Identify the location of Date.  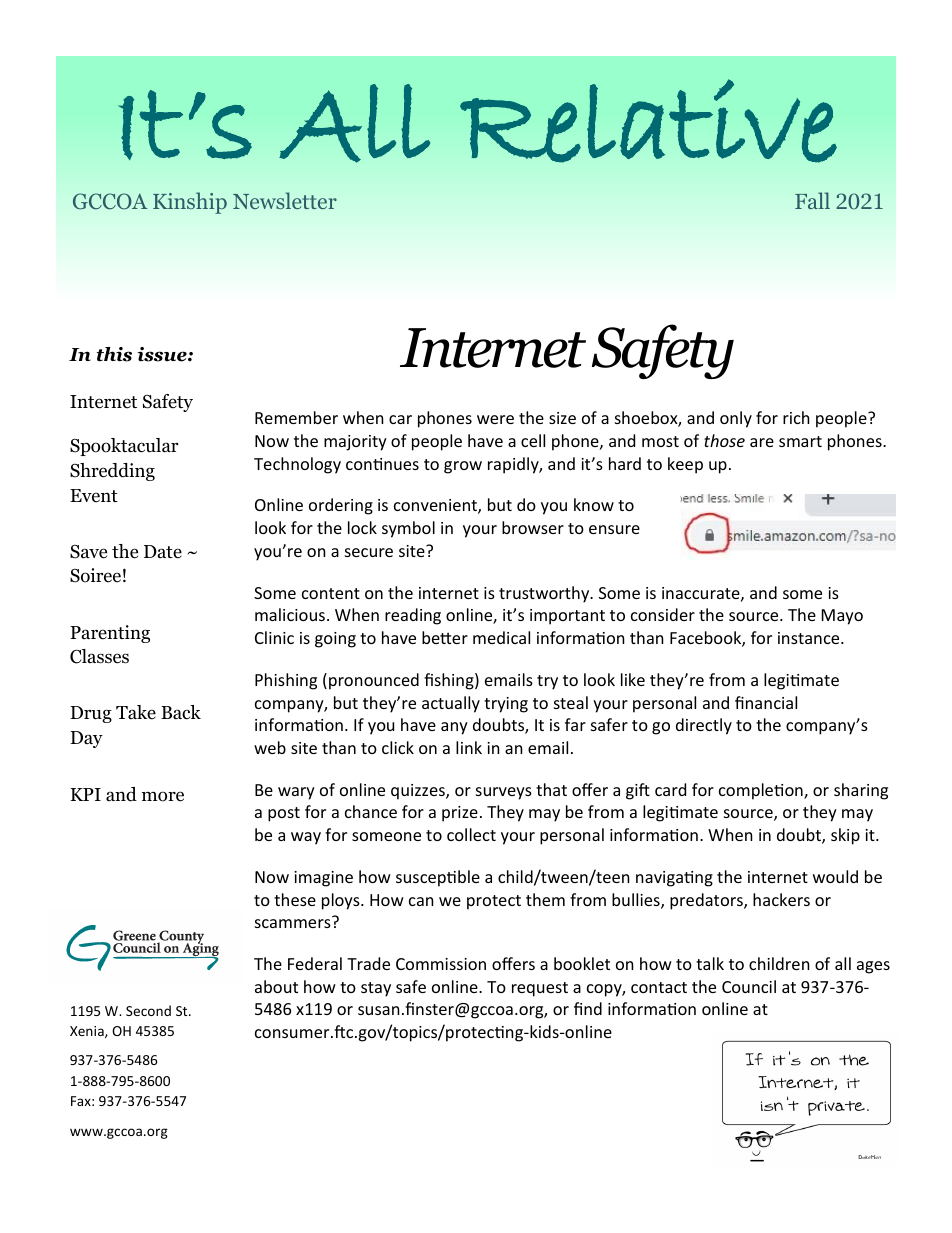
(163, 552).
